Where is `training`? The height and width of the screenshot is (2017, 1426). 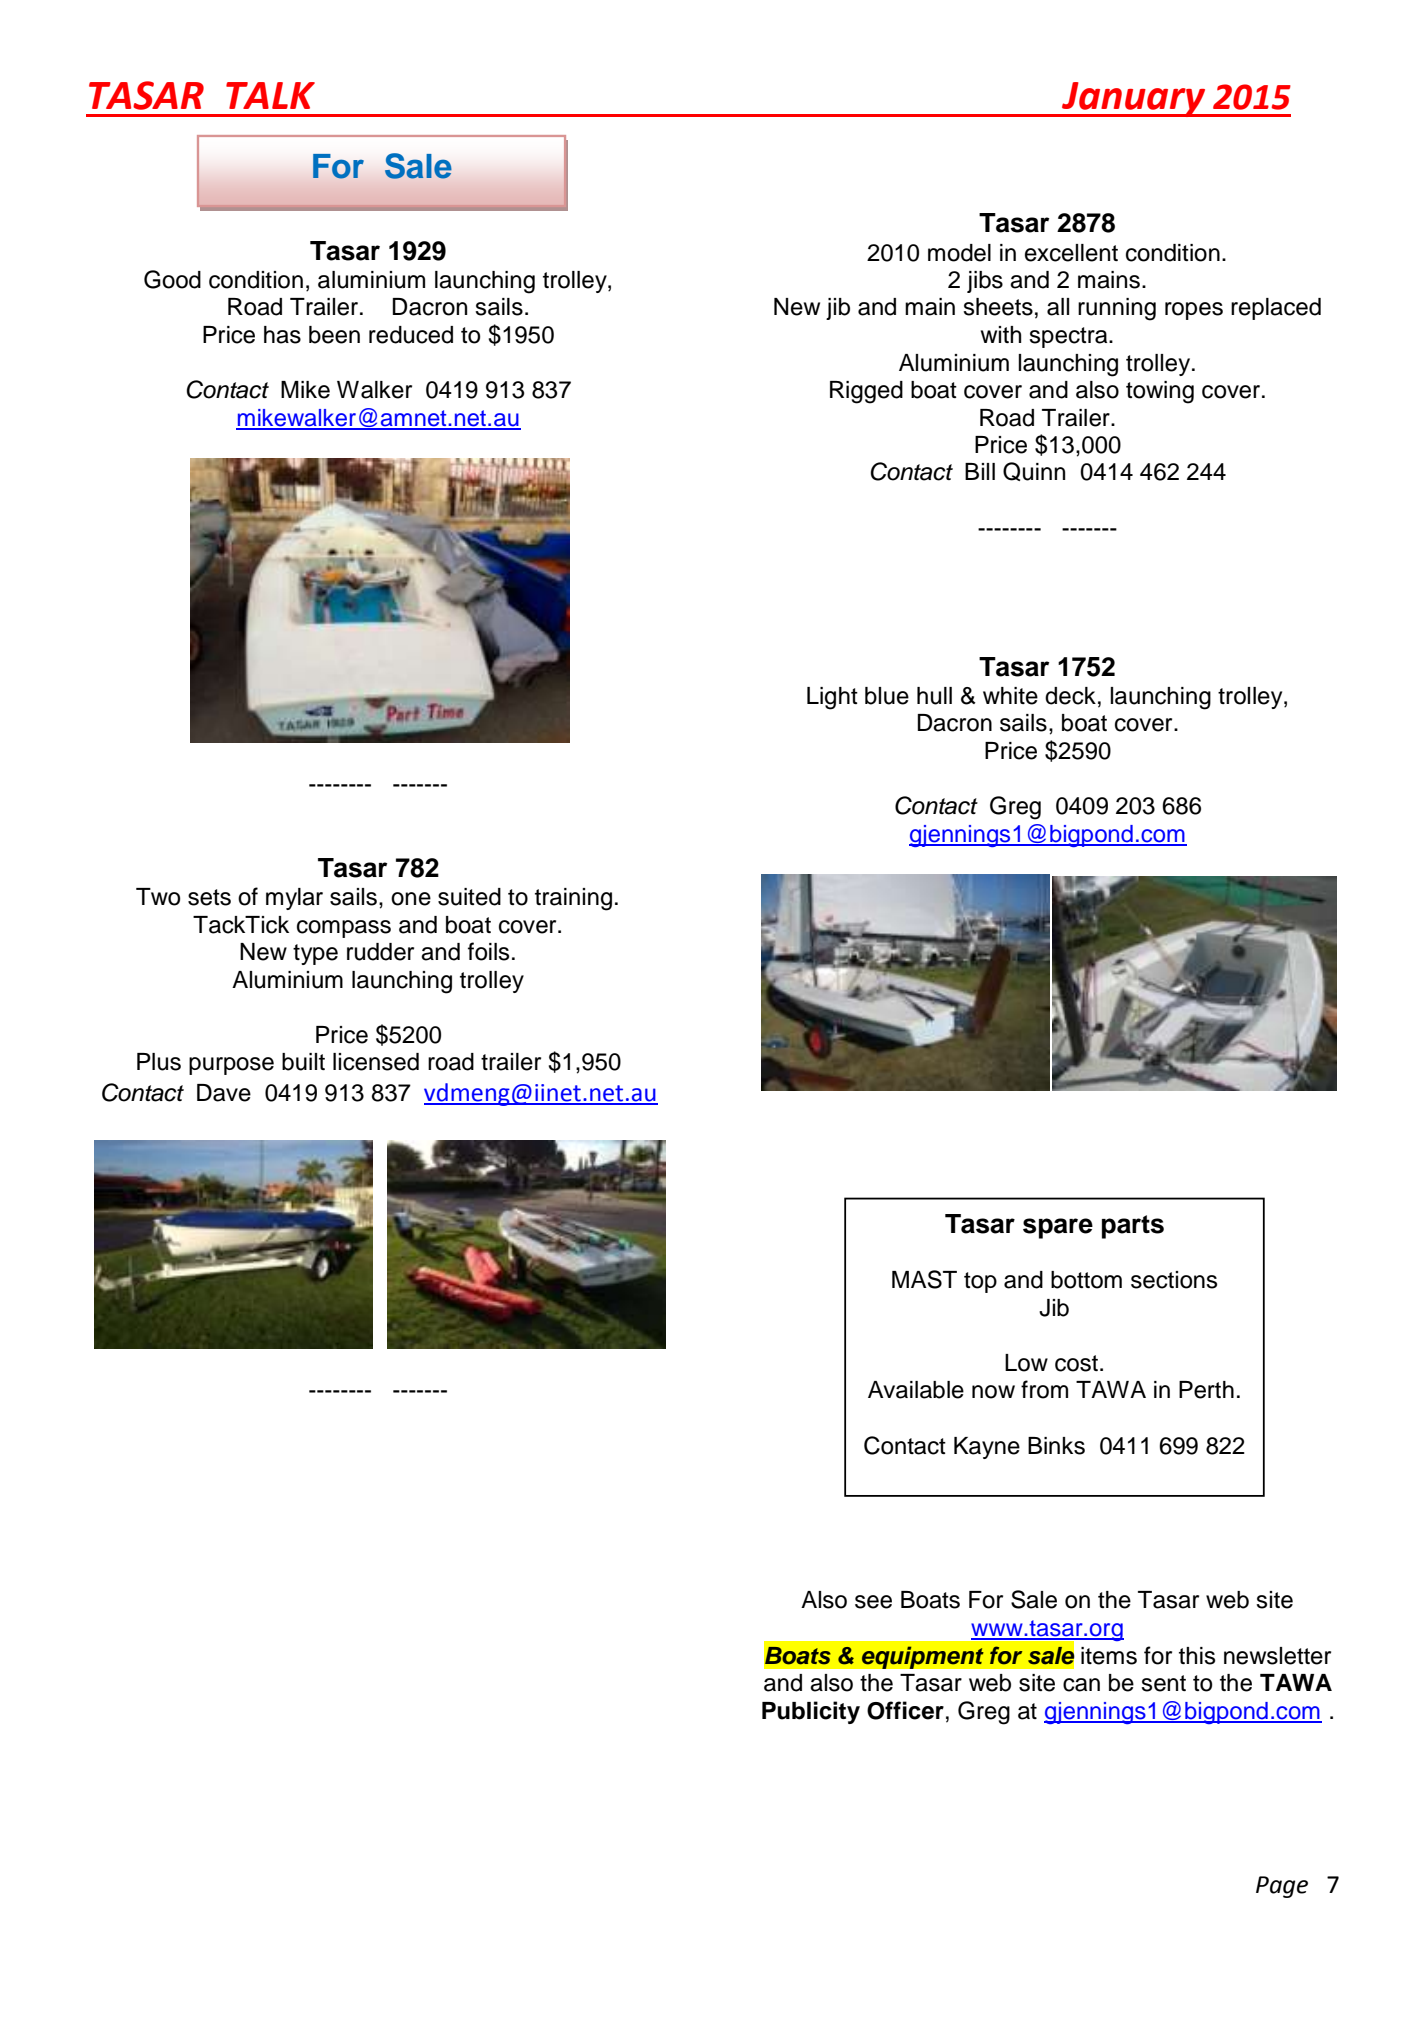
training is located at coordinates (573, 899).
